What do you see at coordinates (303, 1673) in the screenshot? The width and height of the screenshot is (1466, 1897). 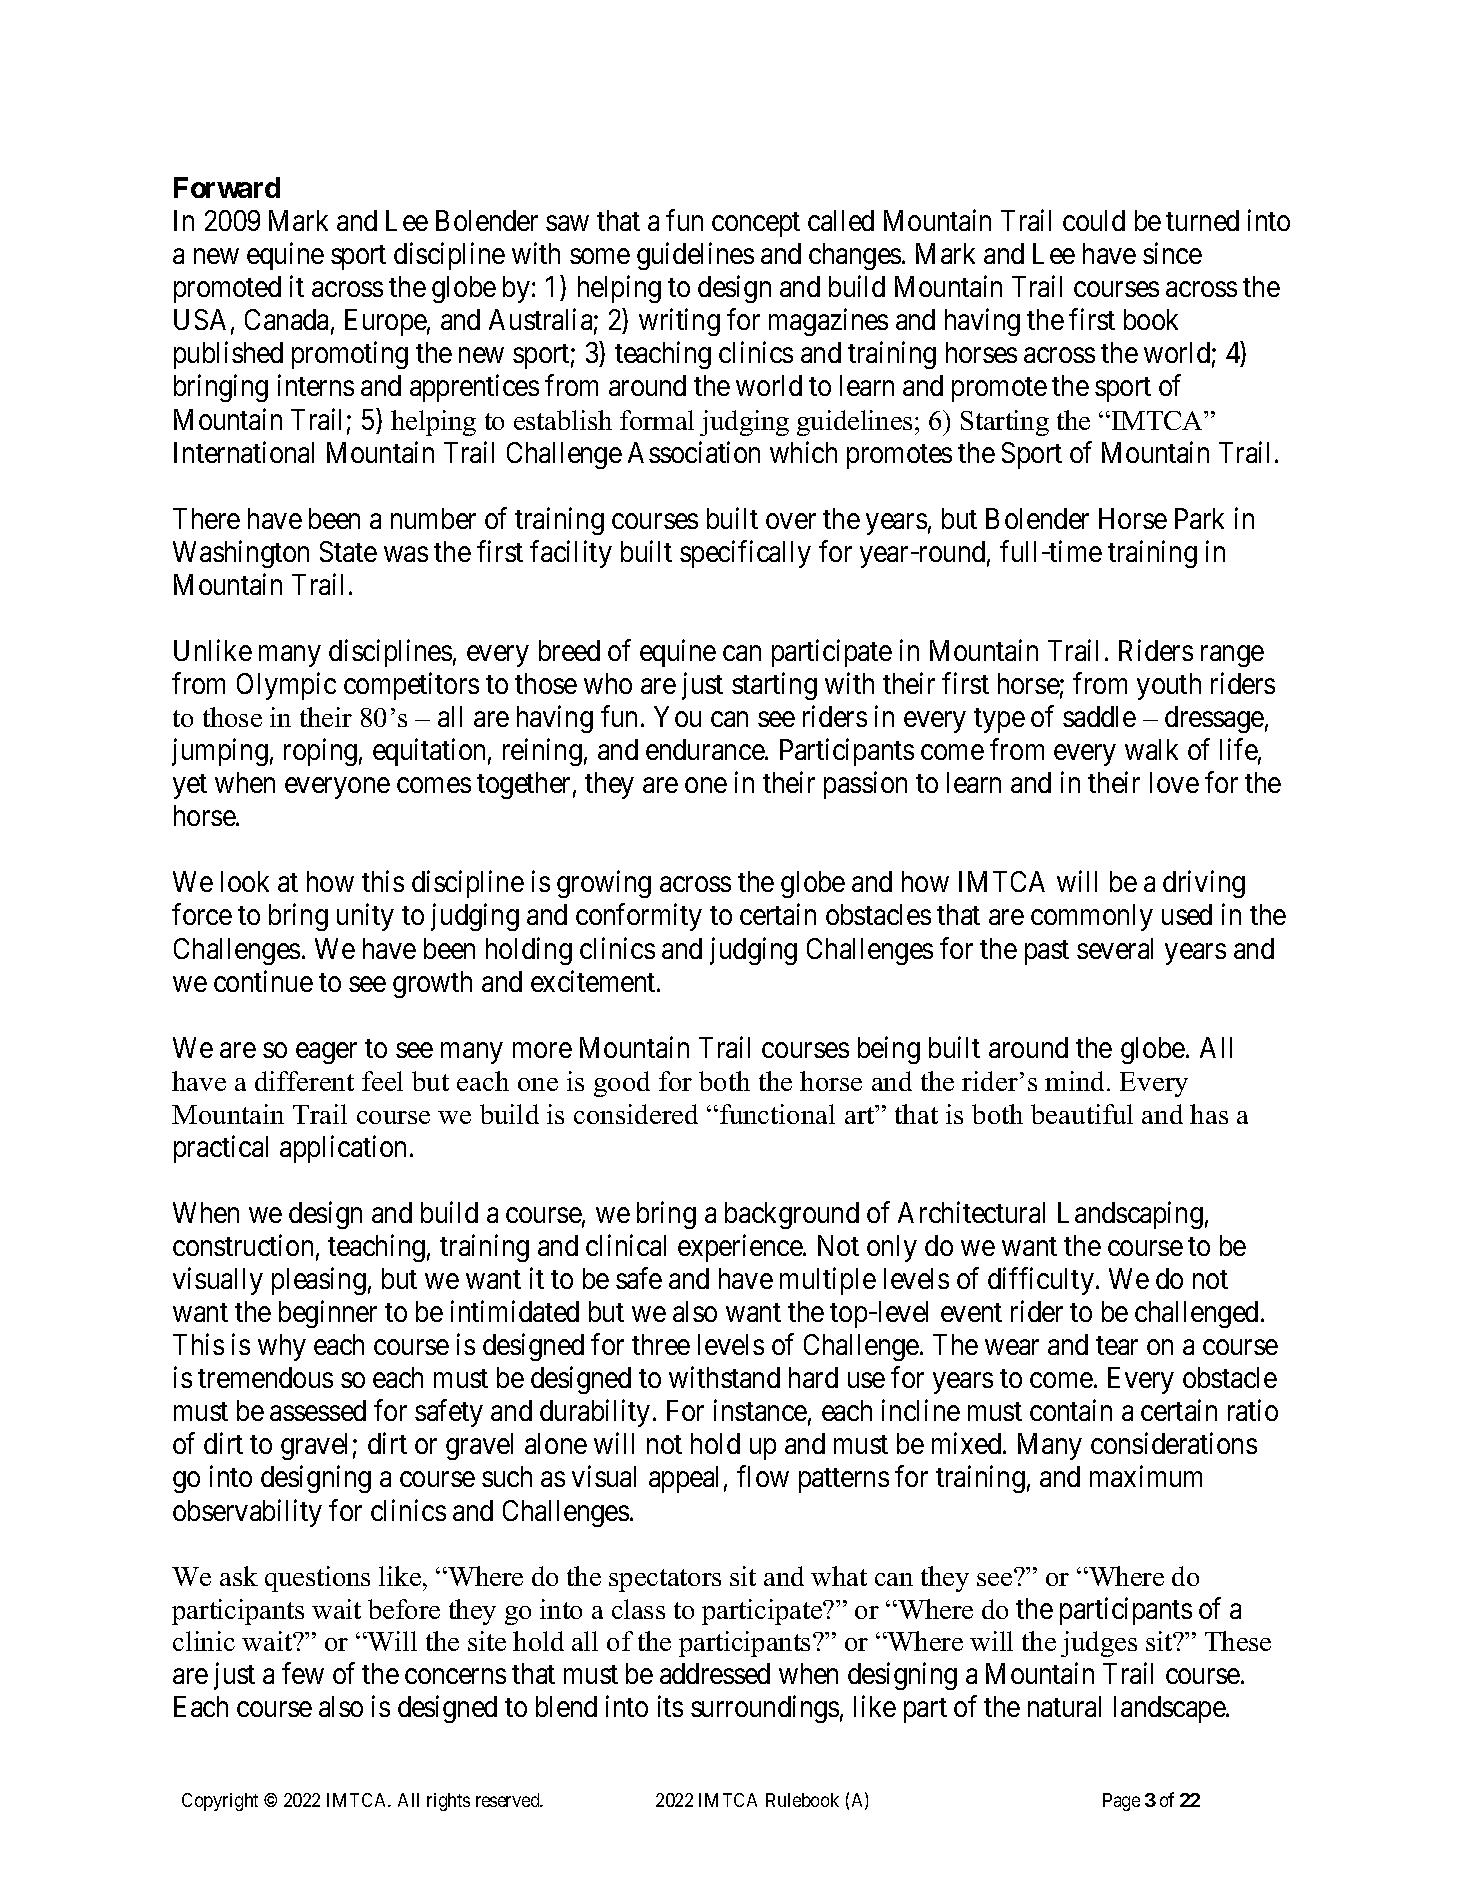 I see `few` at bounding box center [303, 1673].
